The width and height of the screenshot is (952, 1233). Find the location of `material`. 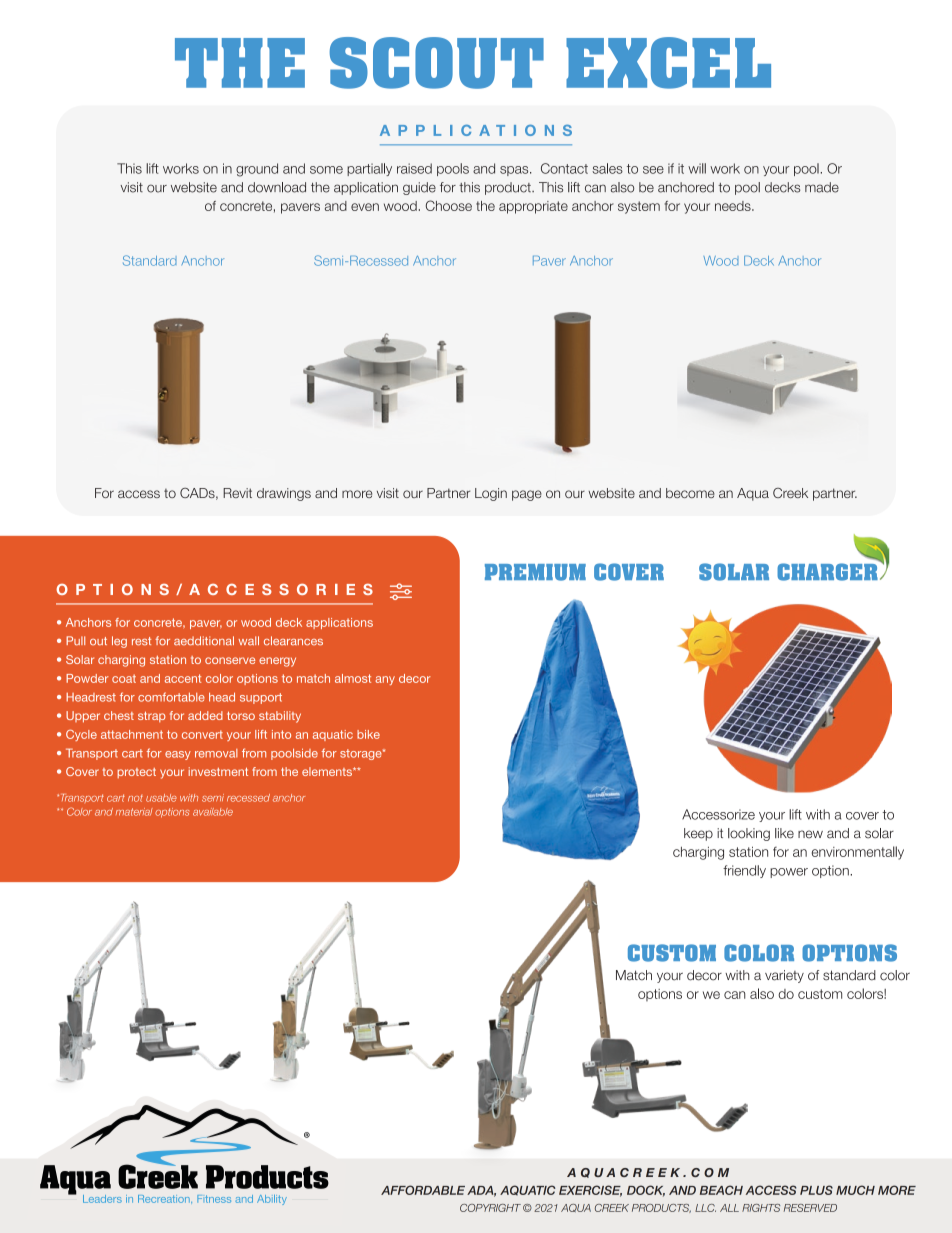

material is located at coordinates (134, 812).
